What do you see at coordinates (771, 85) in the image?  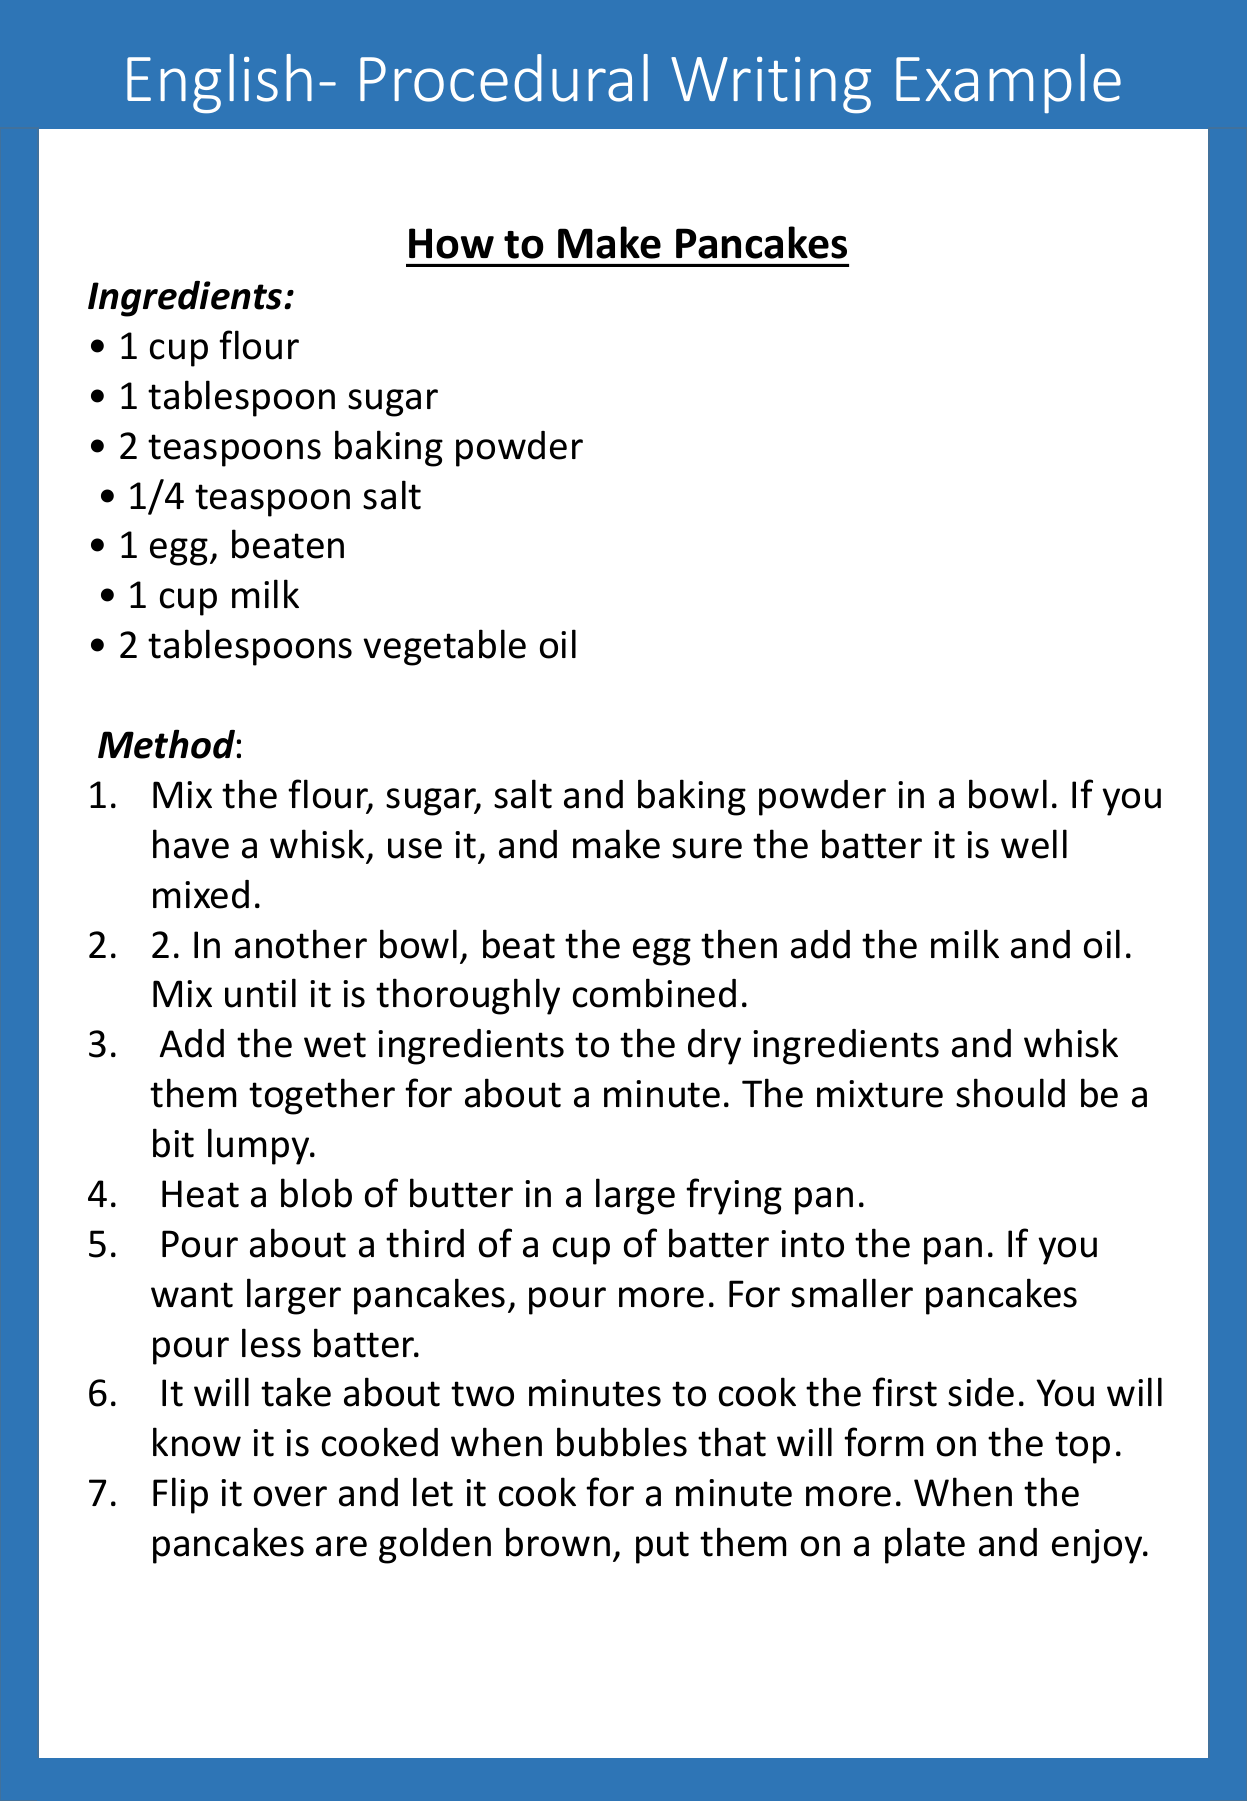 I see `Writing` at bounding box center [771, 85].
